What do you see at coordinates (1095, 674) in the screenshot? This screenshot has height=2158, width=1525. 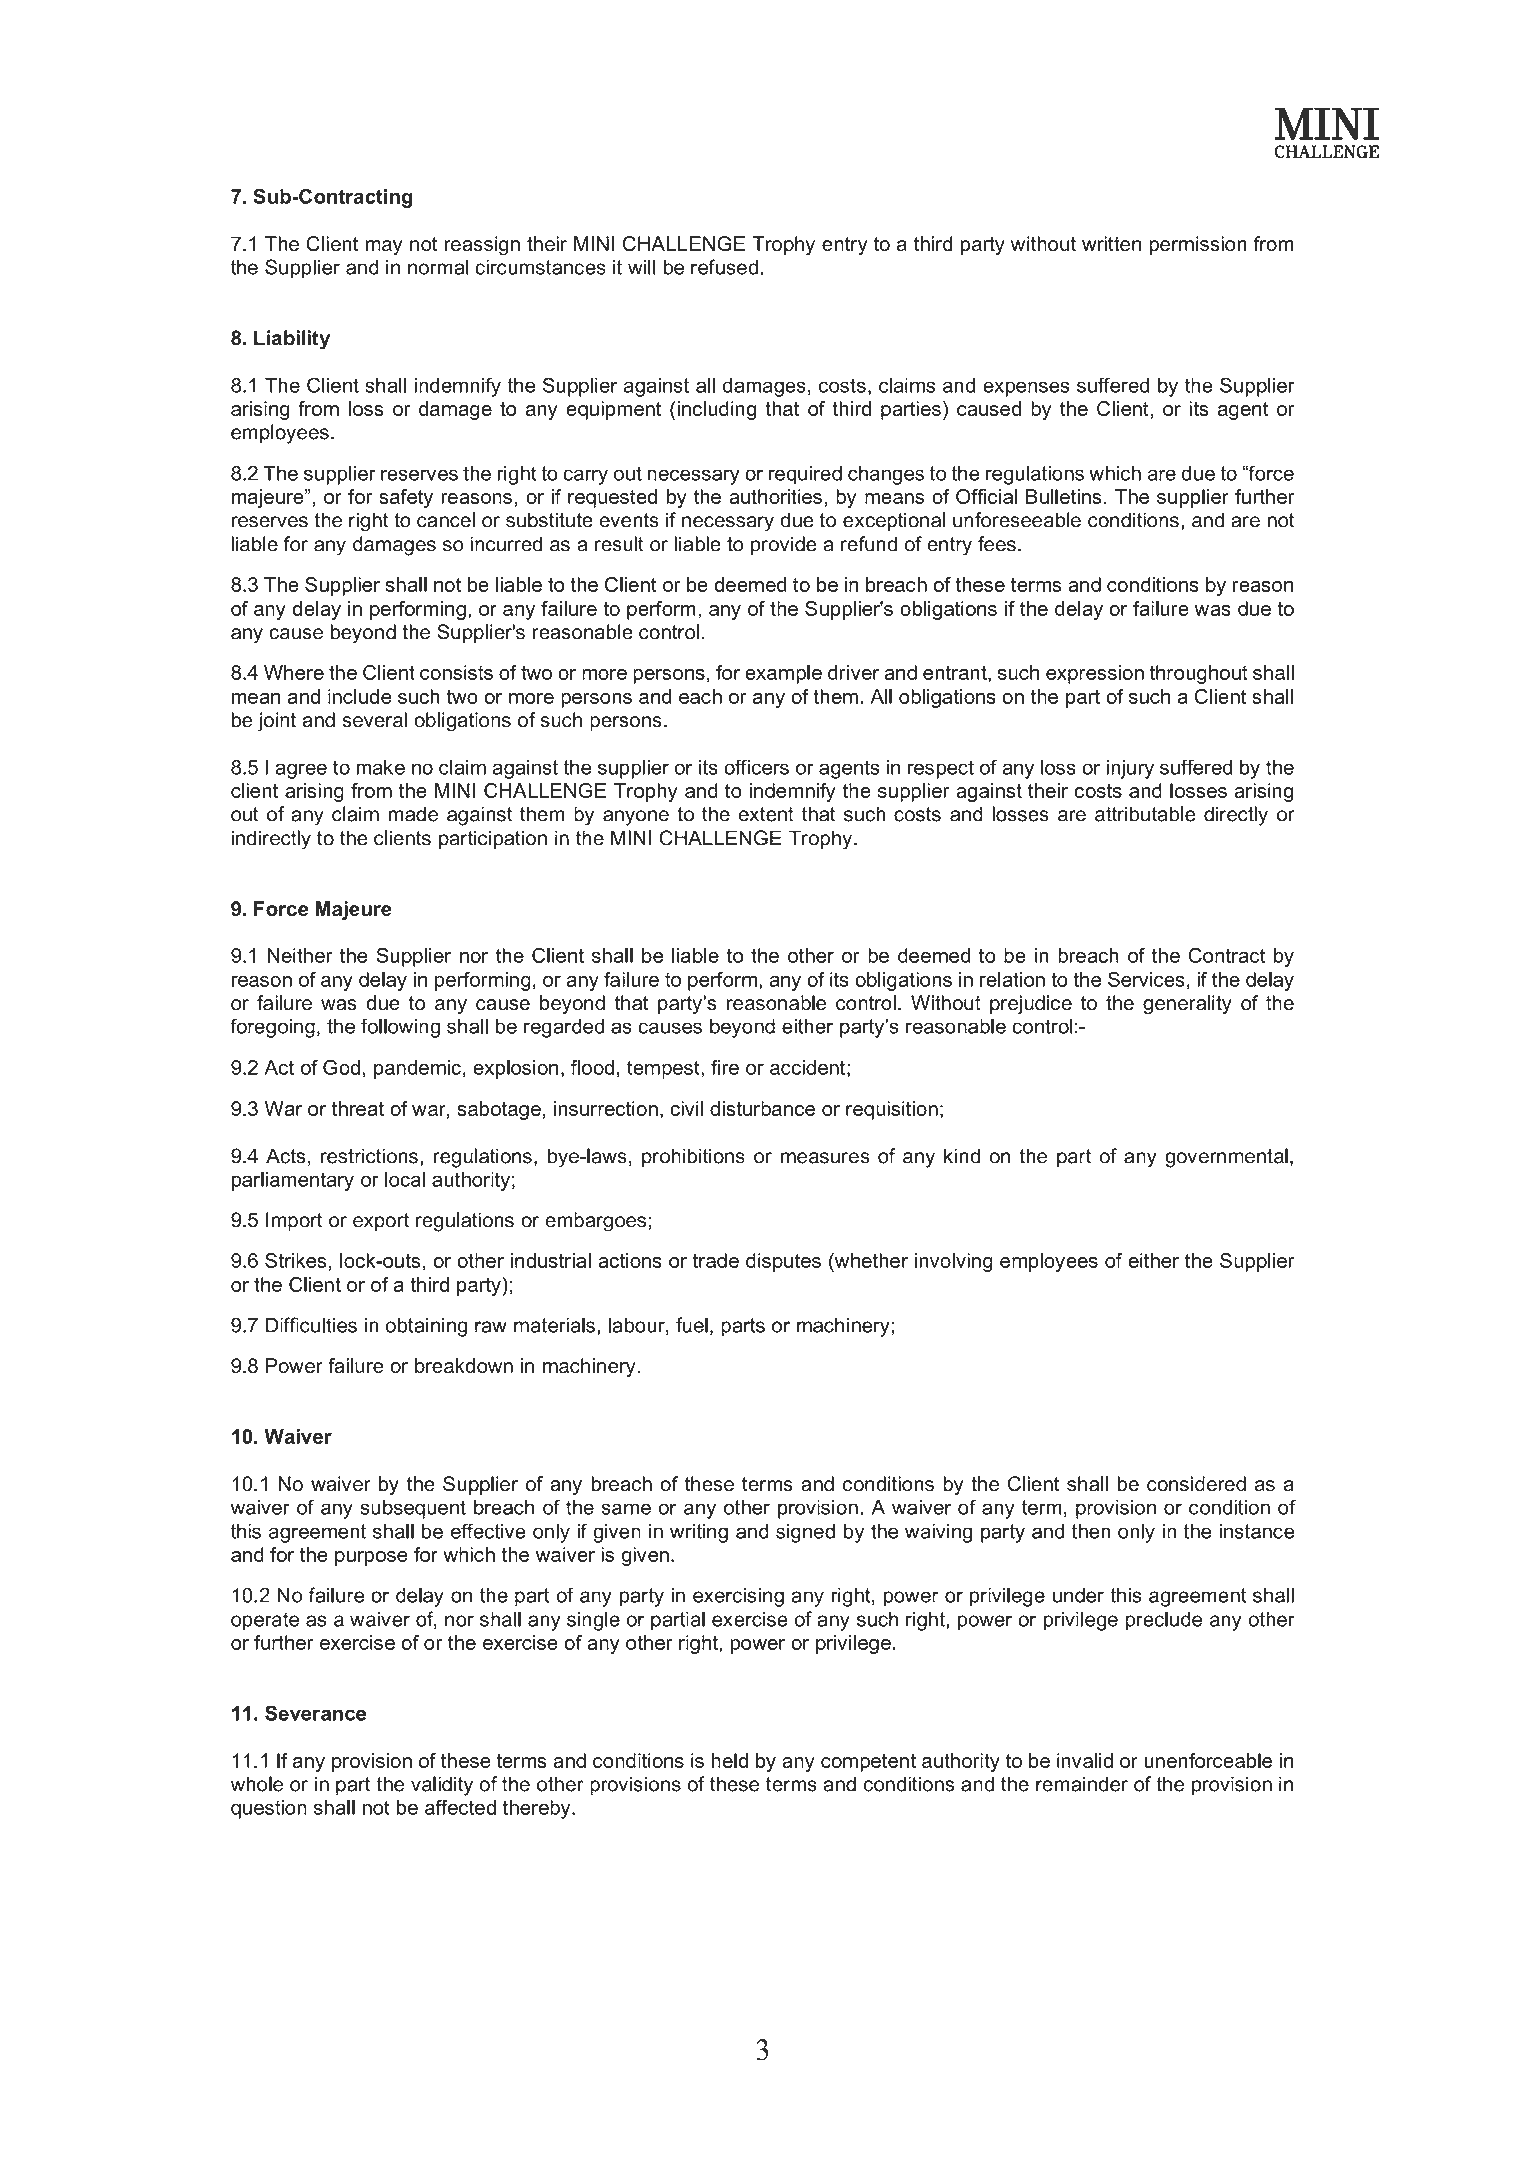 I see `expression` at bounding box center [1095, 674].
